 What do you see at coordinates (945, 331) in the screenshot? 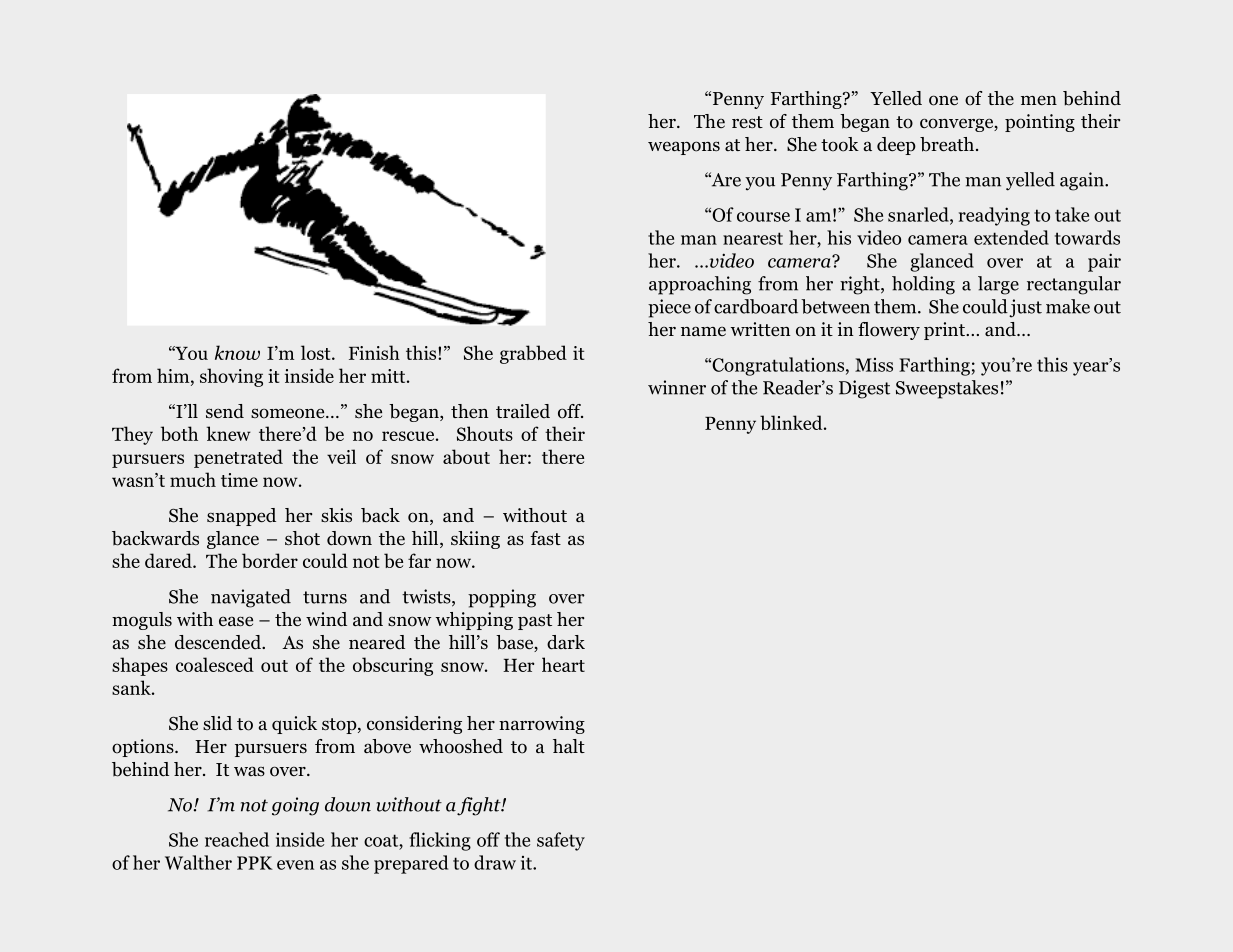
I see `print` at bounding box center [945, 331].
